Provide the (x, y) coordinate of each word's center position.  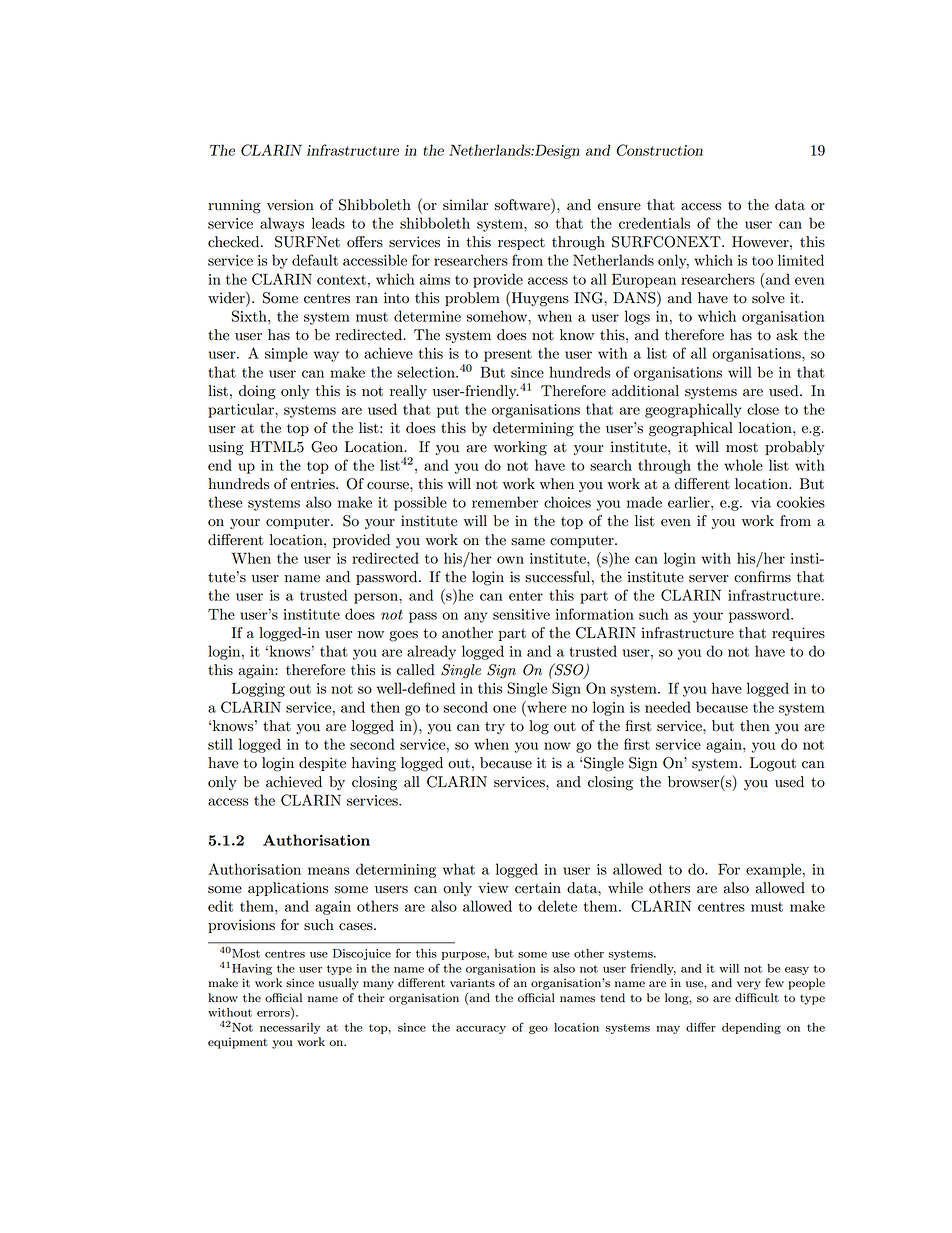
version (290, 205)
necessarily (290, 1028)
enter (526, 596)
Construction (659, 150)
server (709, 579)
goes (403, 636)
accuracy (481, 1030)
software (523, 204)
